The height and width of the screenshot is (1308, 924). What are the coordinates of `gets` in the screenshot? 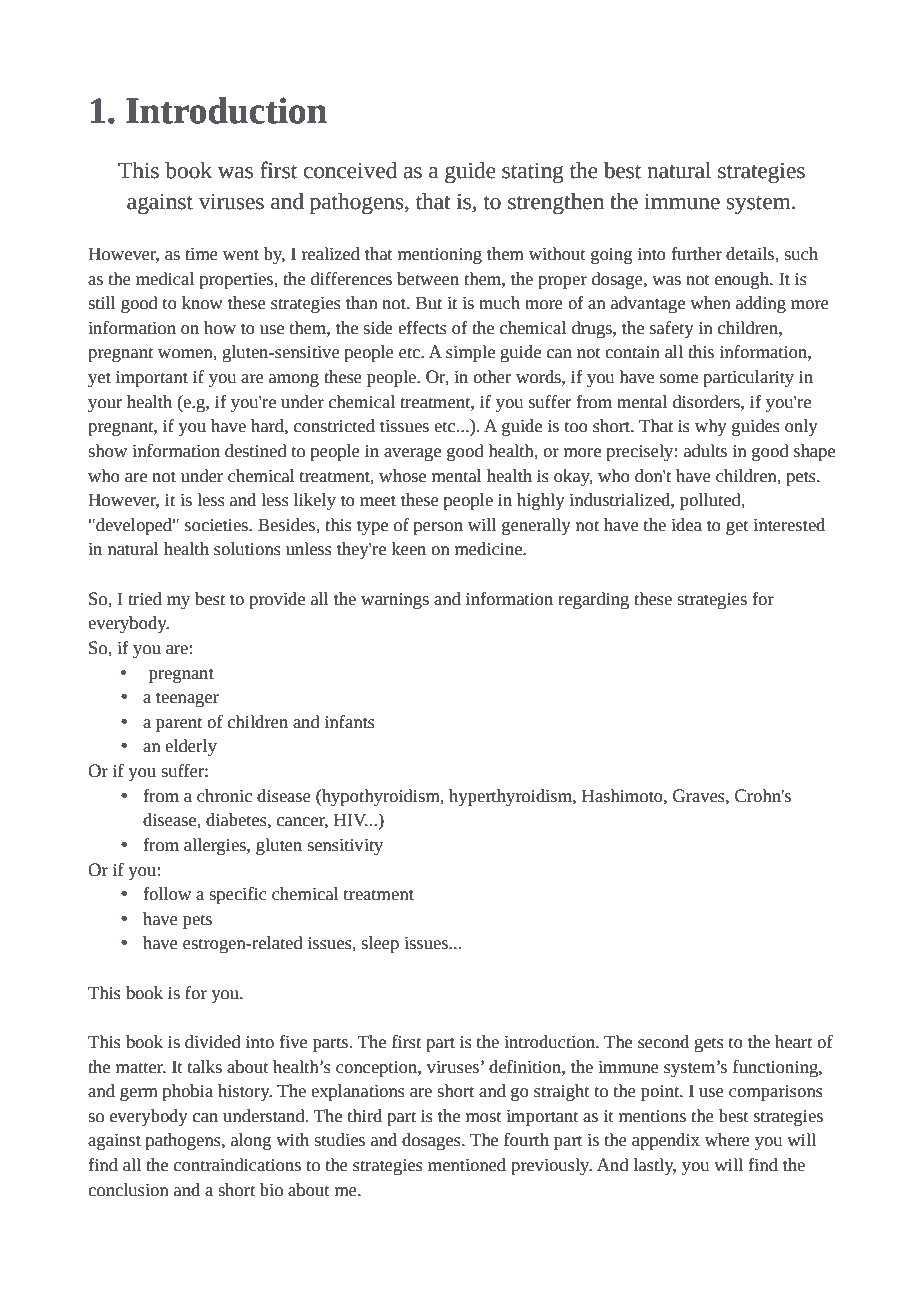 It's located at (709, 1044).
